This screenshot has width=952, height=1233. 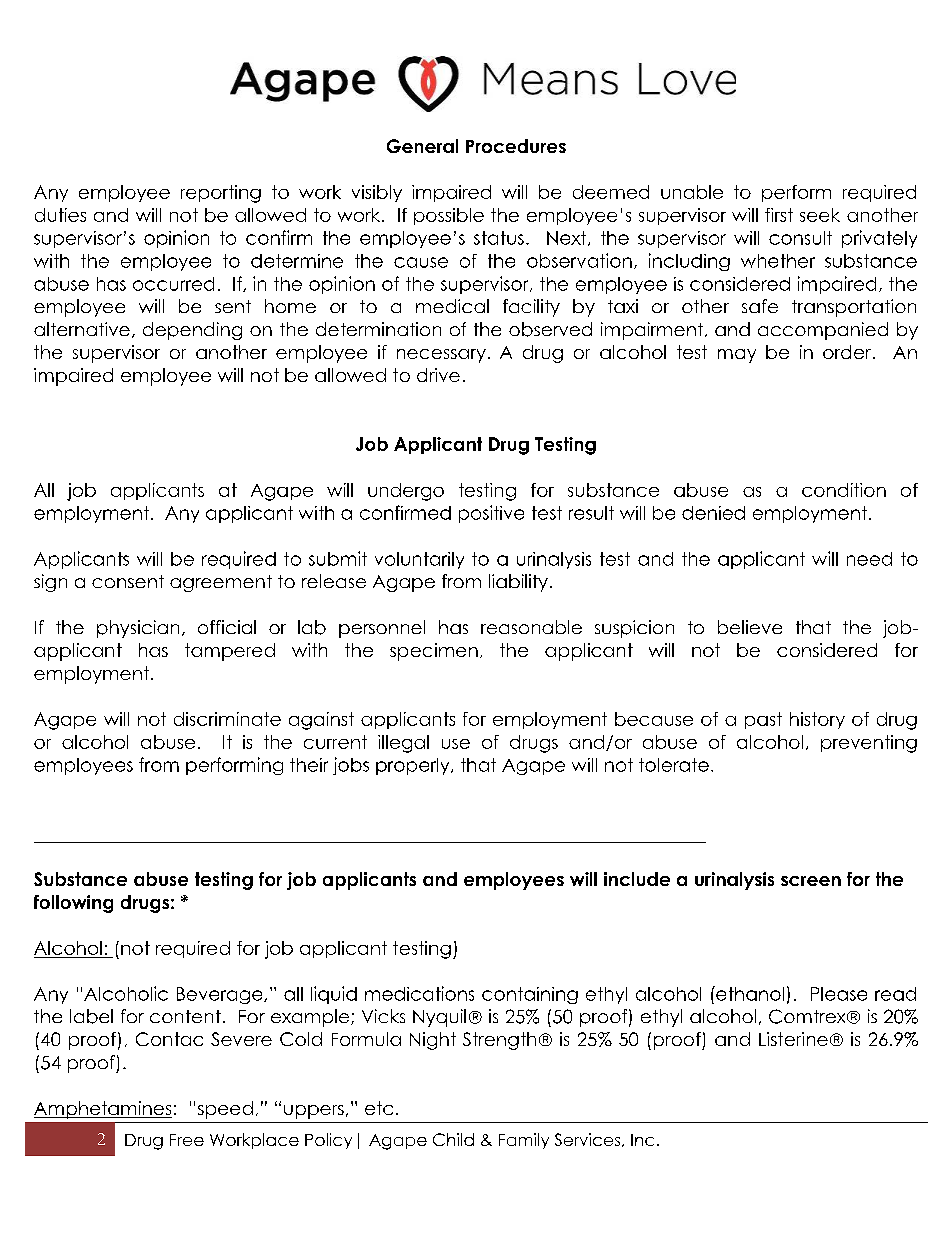 What do you see at coordinates (221, 583) in the screenshot?
I see `agreement` at bounding box center [221, 583].
